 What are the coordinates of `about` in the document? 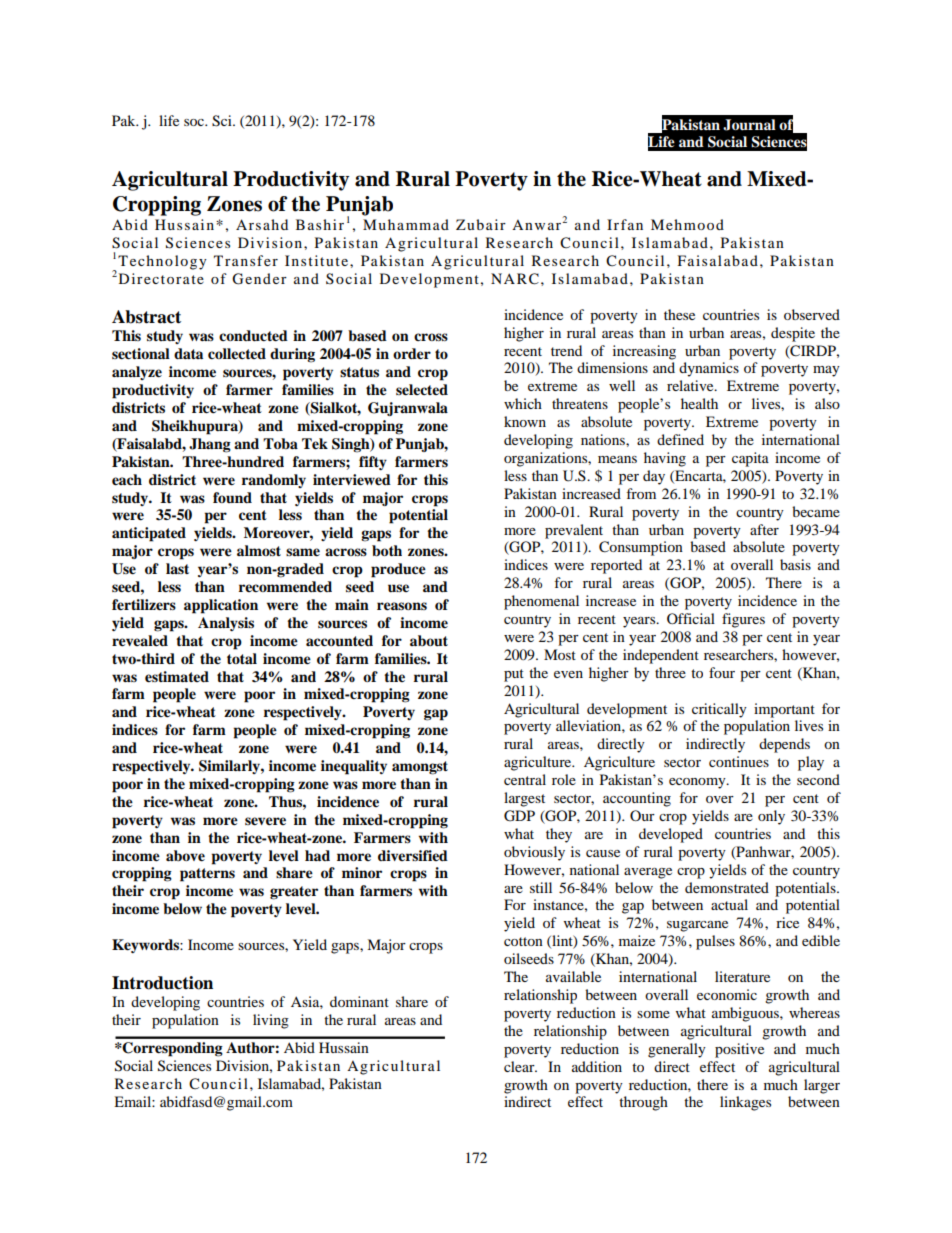 It's located at (429, 640).
